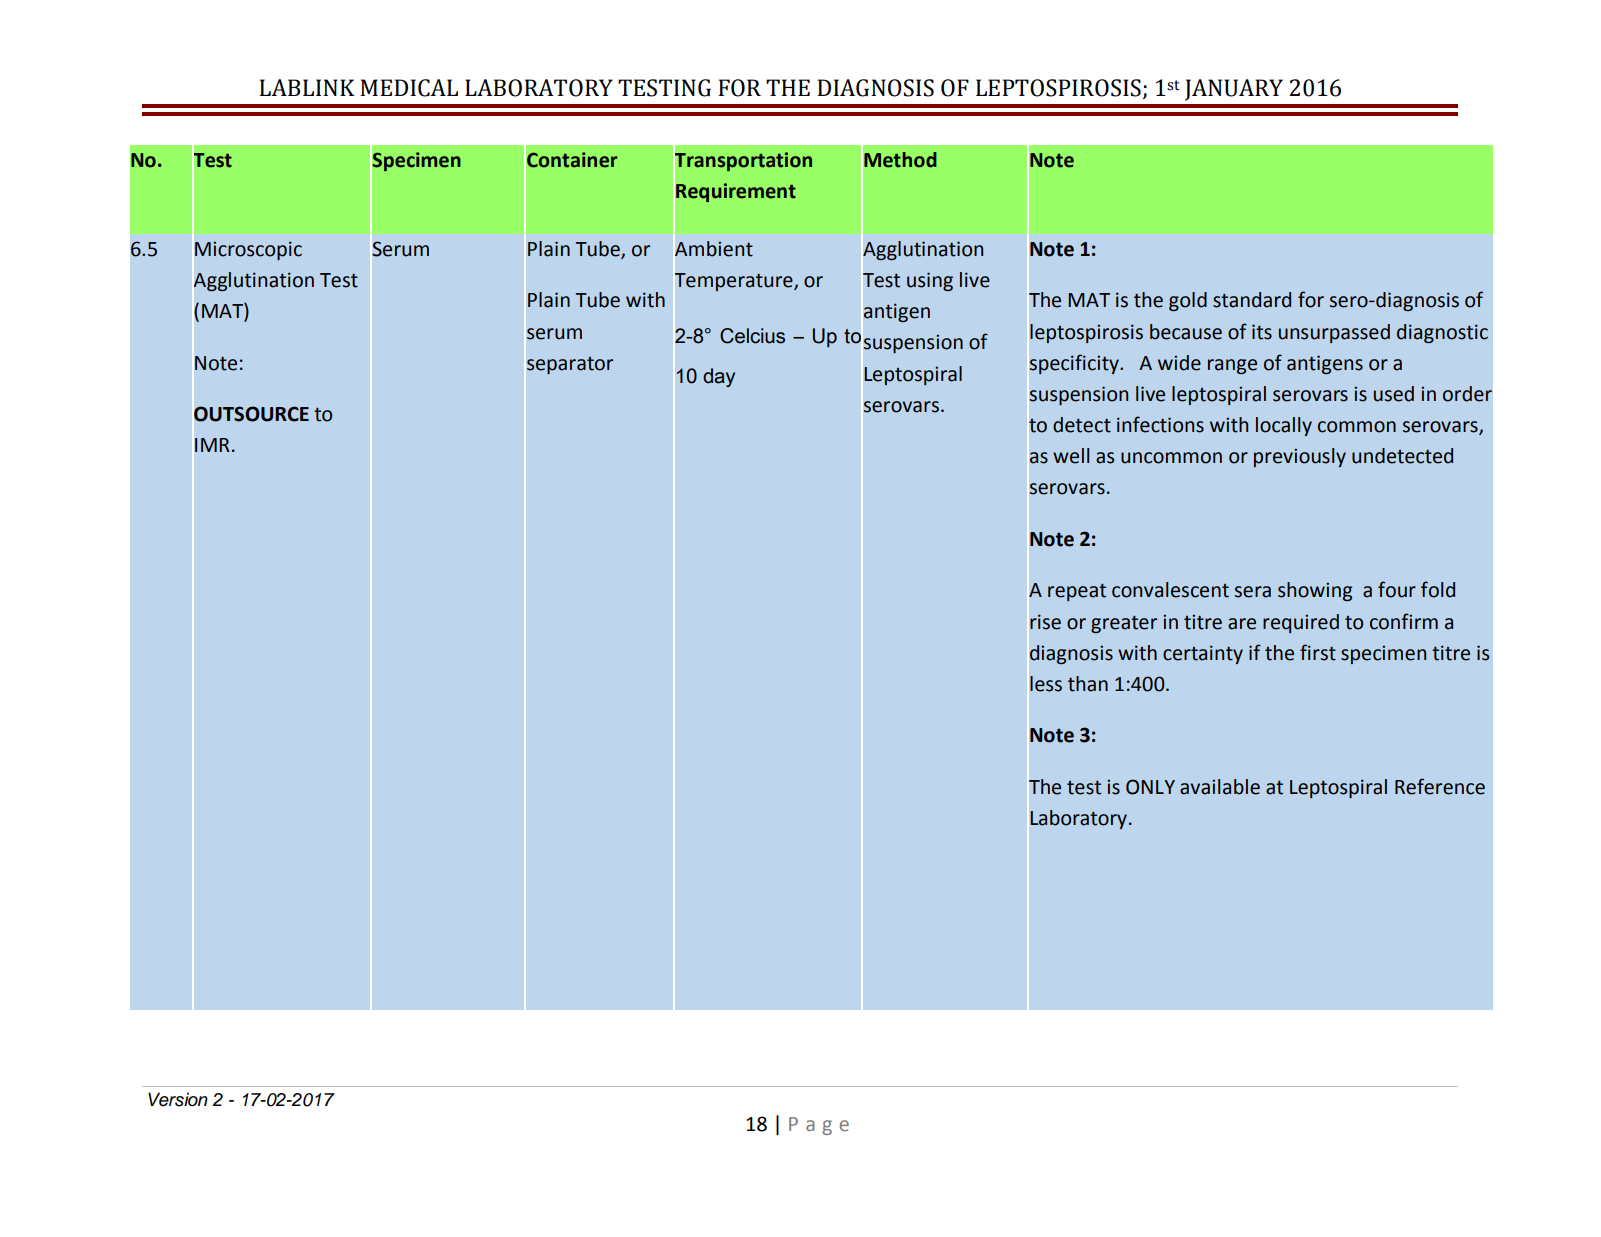  I want to click on than, so click(1088, 684).
